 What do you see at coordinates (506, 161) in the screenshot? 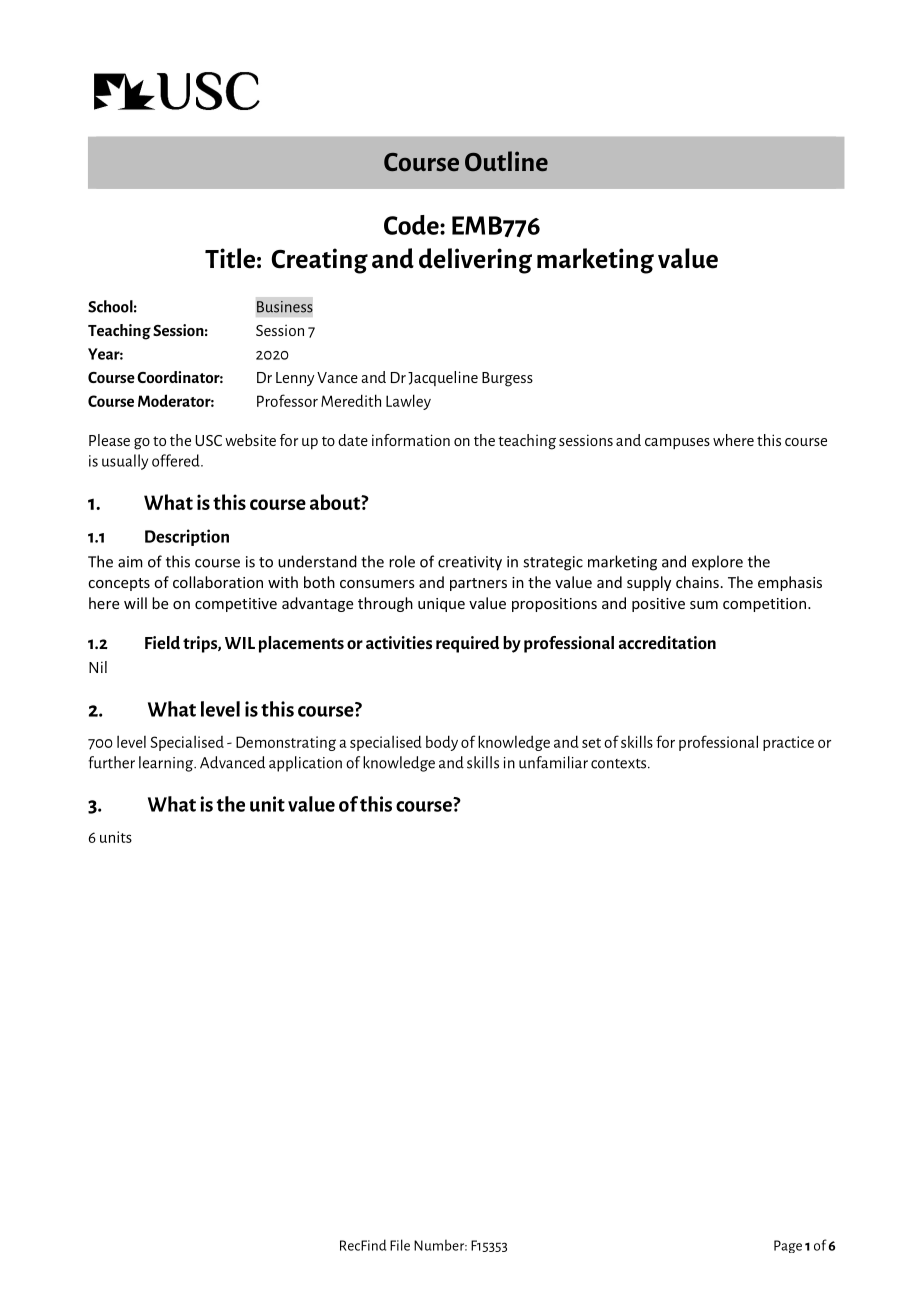
I see `Outline` at bounding box center [506, 161].
